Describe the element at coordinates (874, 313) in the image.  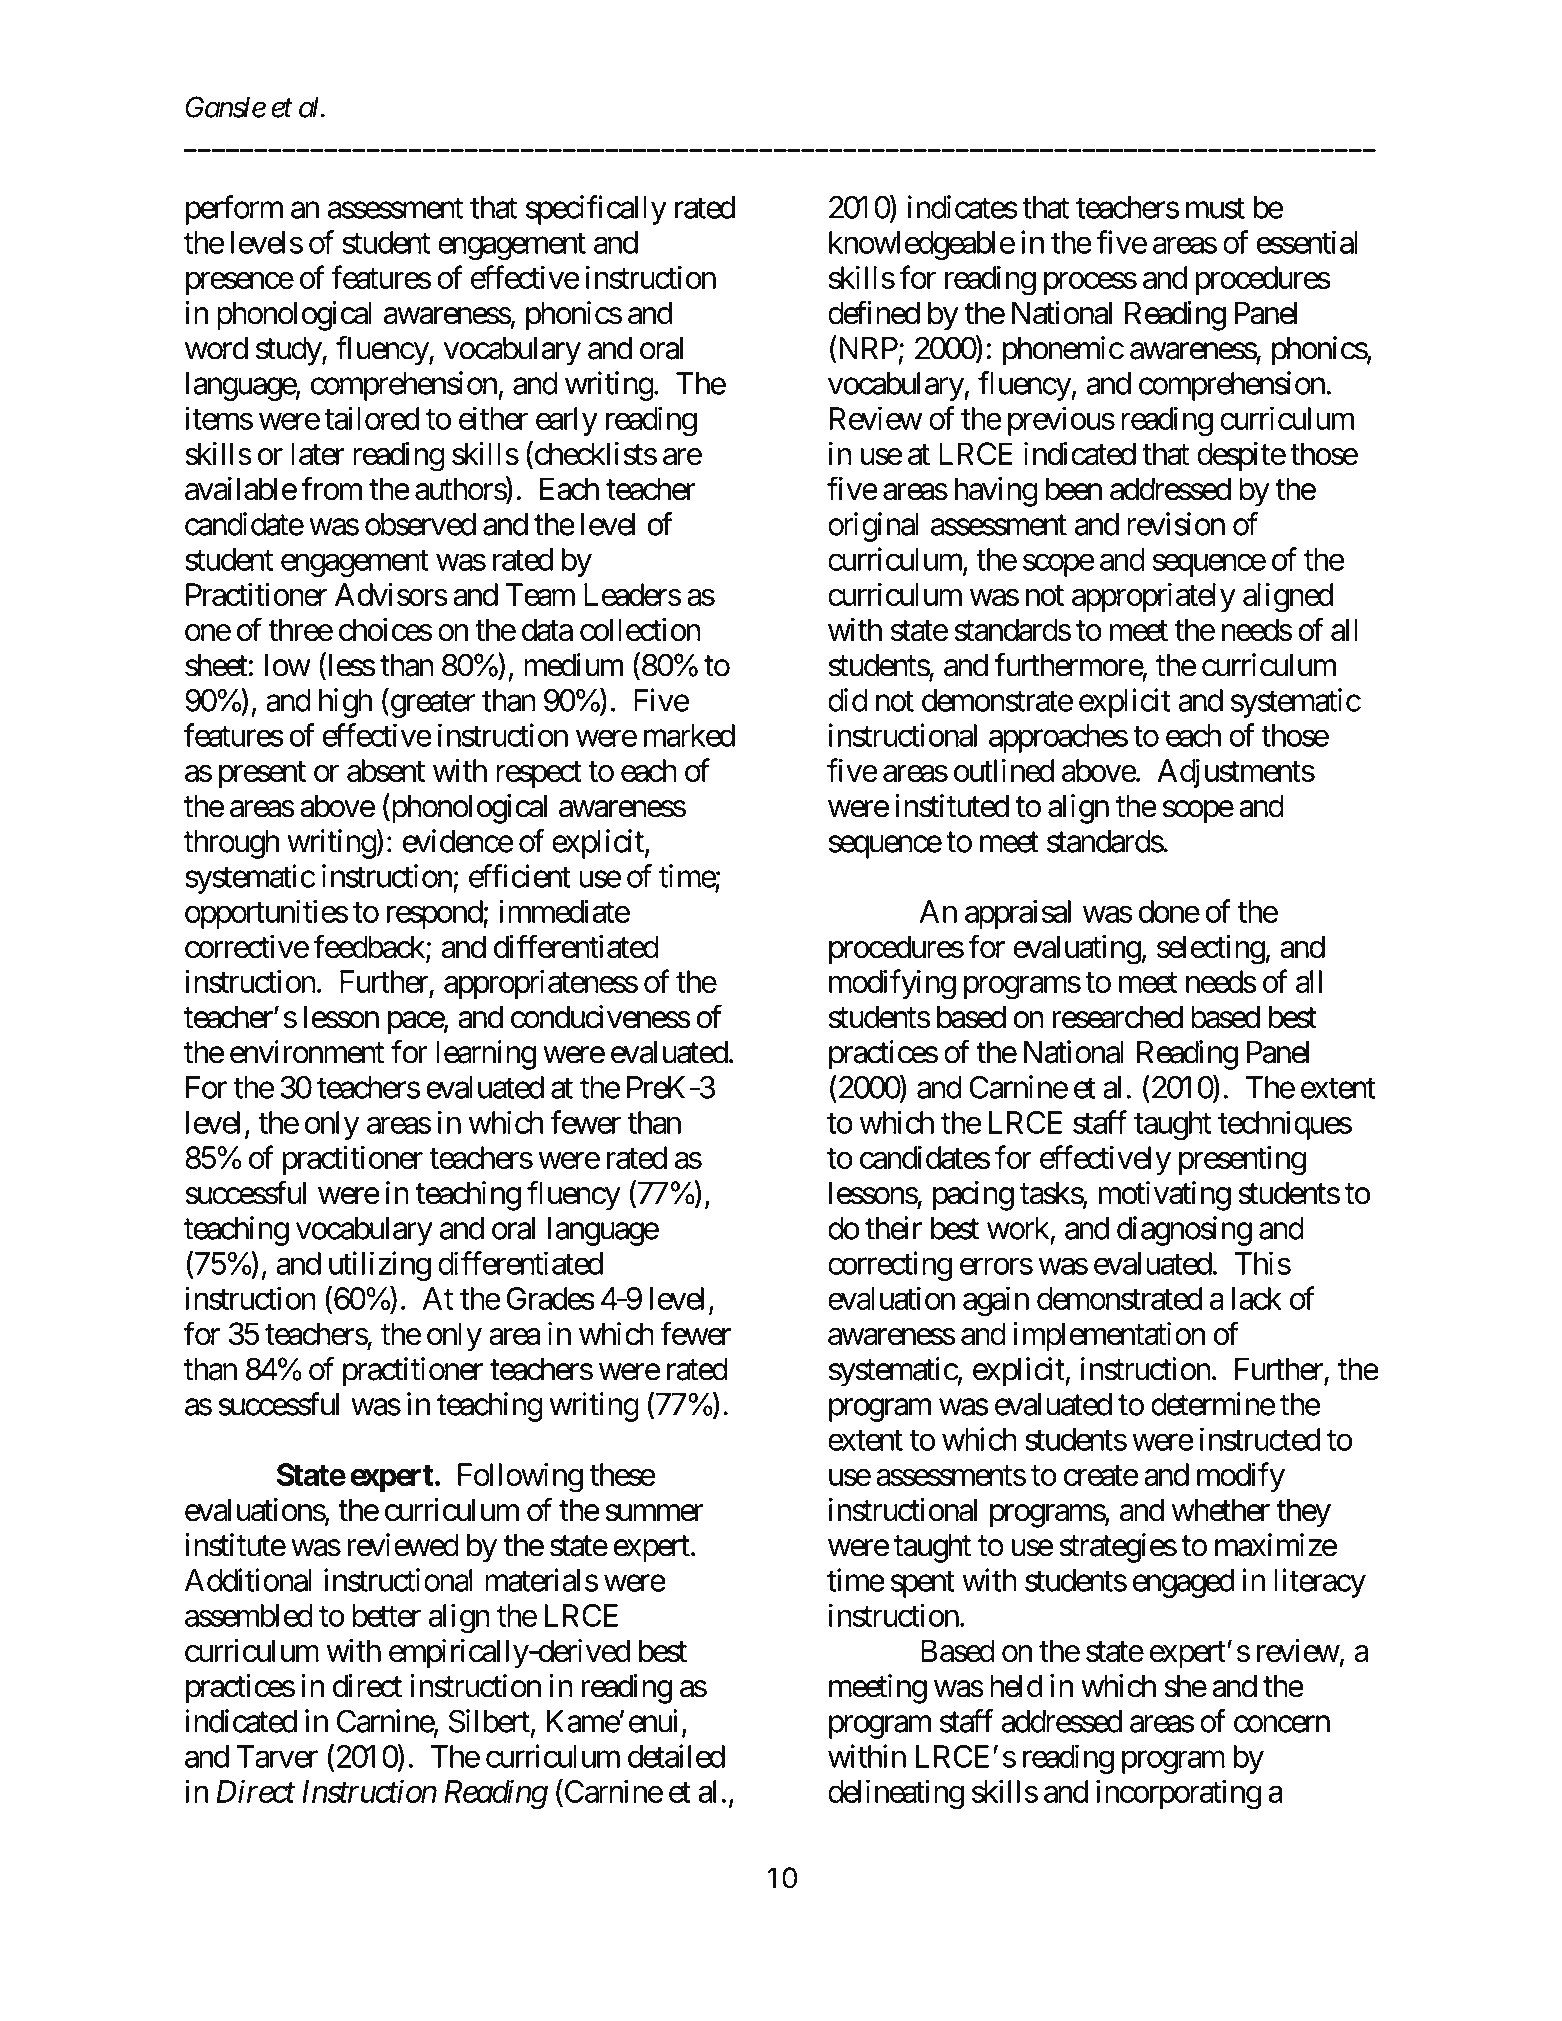
I see `defined` at that location.
